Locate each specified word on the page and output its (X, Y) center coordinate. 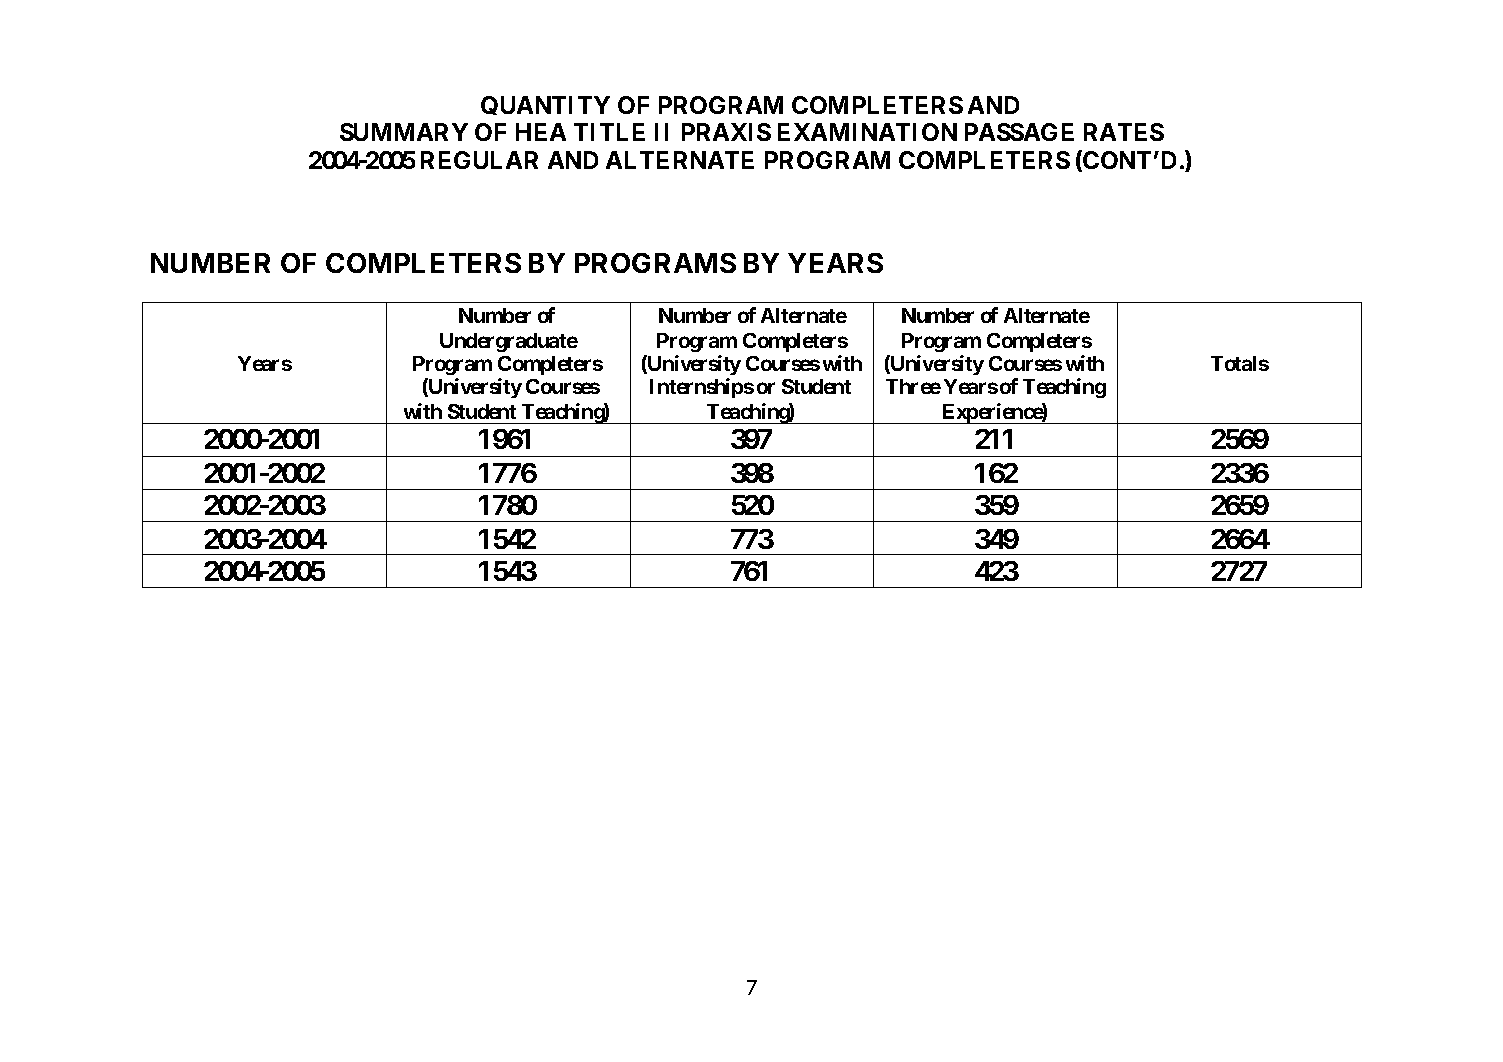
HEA (541, 132)
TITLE (609, 132)
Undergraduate (509, 342)
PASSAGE (1019, 132)
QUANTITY (545, 105)
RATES (1124, 132)
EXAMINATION (867, 132)
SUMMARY (404, 132)
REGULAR (479, 160)
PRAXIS (726, 132)
